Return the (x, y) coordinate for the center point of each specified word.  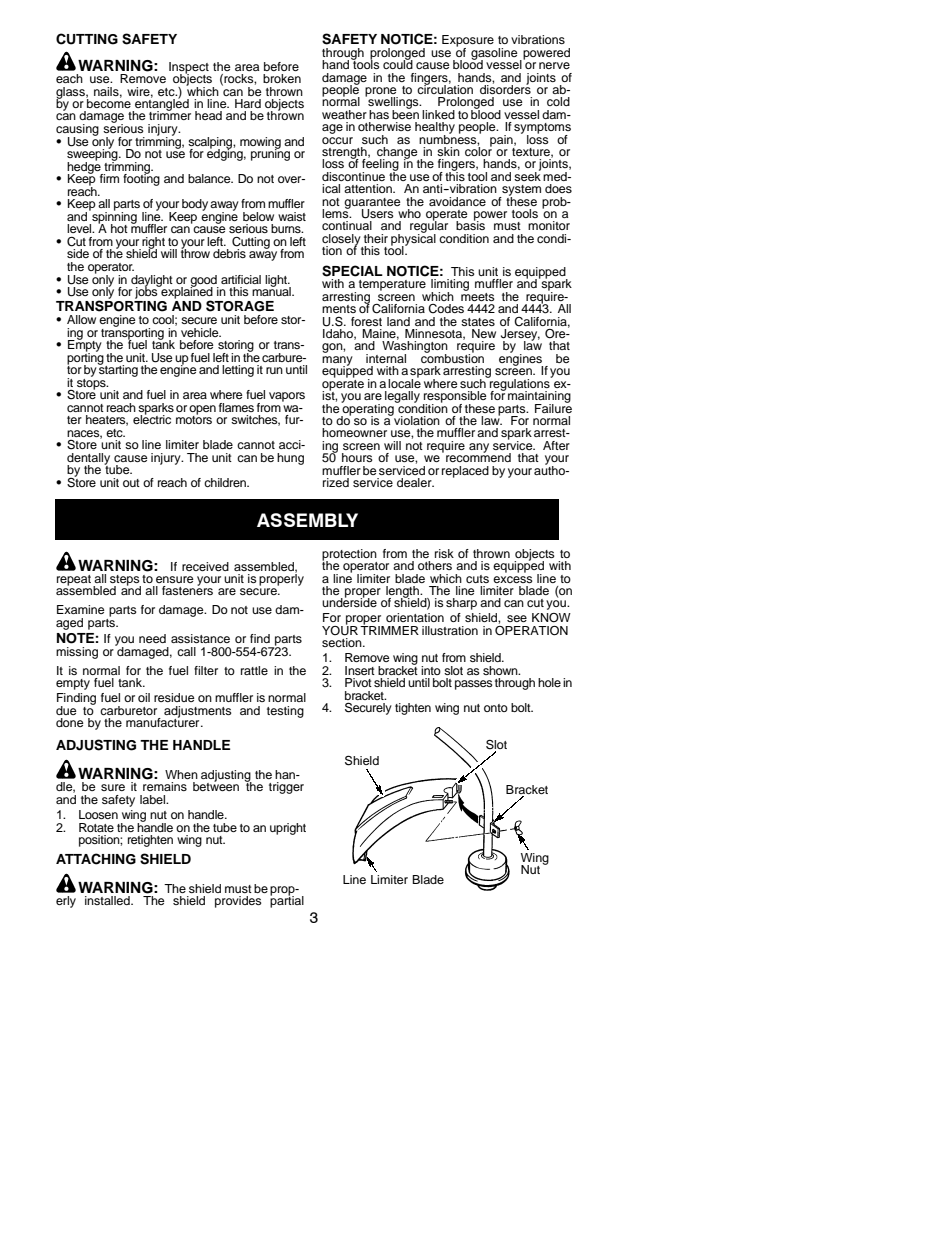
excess (513, 579)
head (208, 115)
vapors (287, 397)
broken (282, 78)
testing (285, 712)
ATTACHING (96, 859)
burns (287, 228)
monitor (549, 225)
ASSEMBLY (307, 520)
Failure (553, 407)
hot (119, 228)
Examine (81, 609)
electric (152, 418)
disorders (505, 88)
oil (144, 697)
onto (496, 708)
